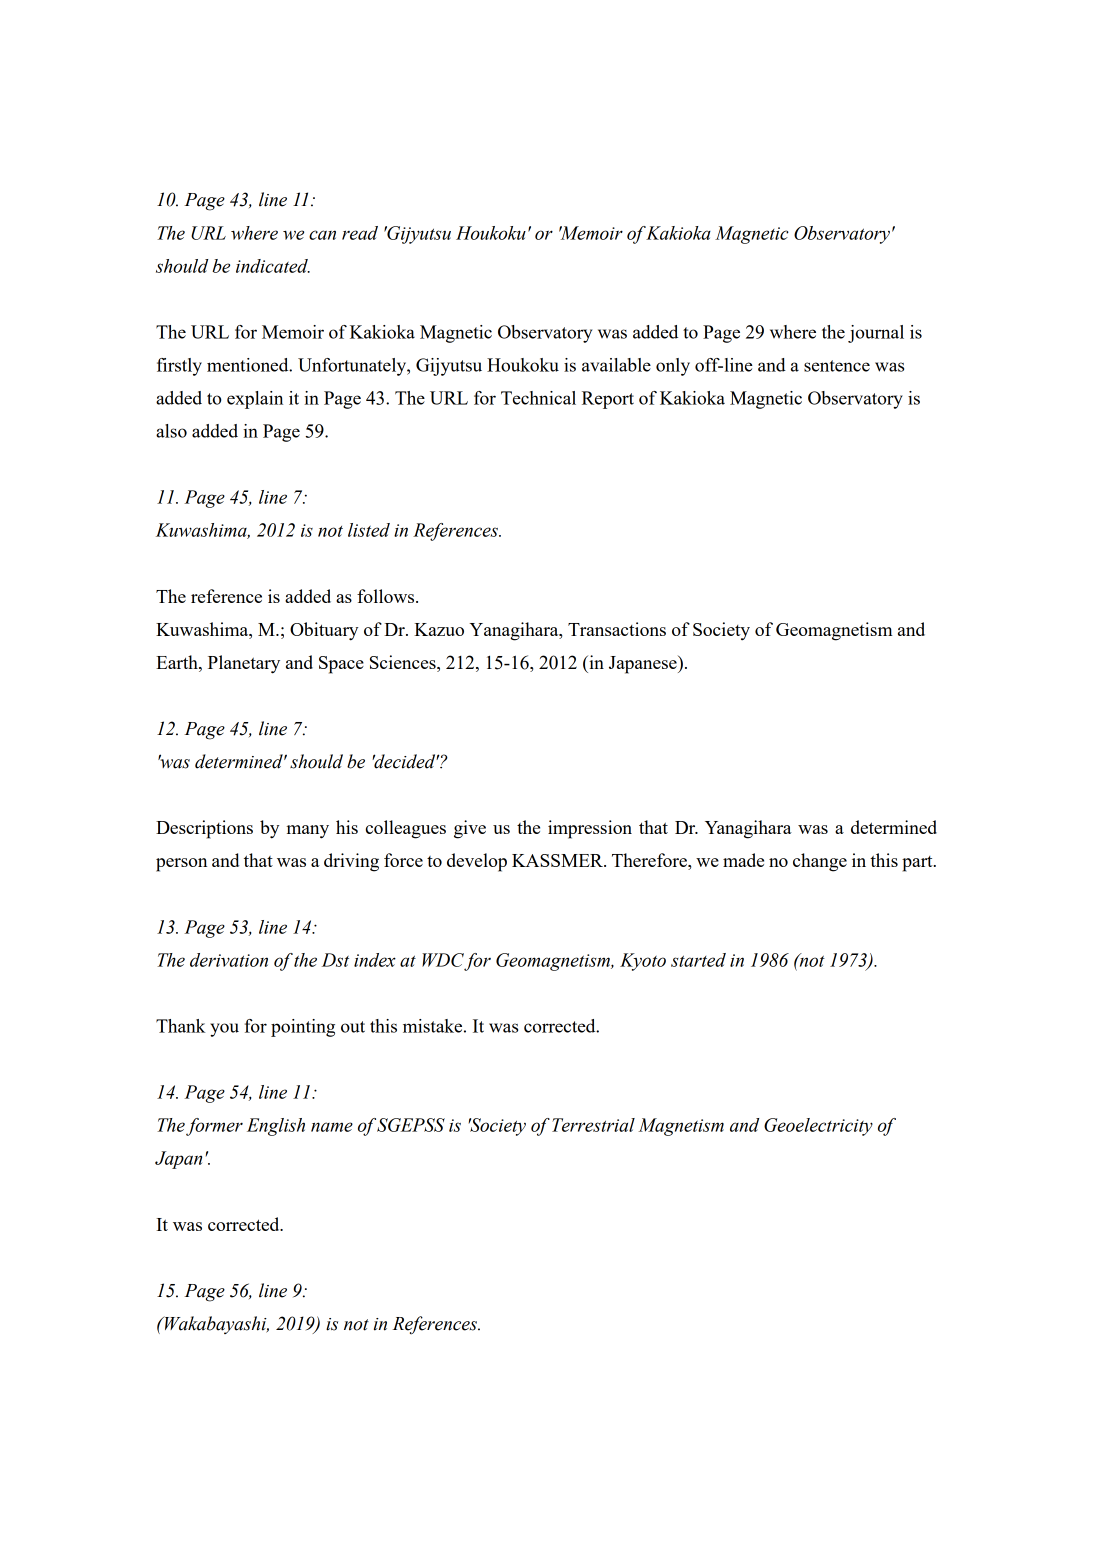 This page has height=1546, width=1093. Describe the element at coordinates (616, 365) in the page. I see `available` at that location.
